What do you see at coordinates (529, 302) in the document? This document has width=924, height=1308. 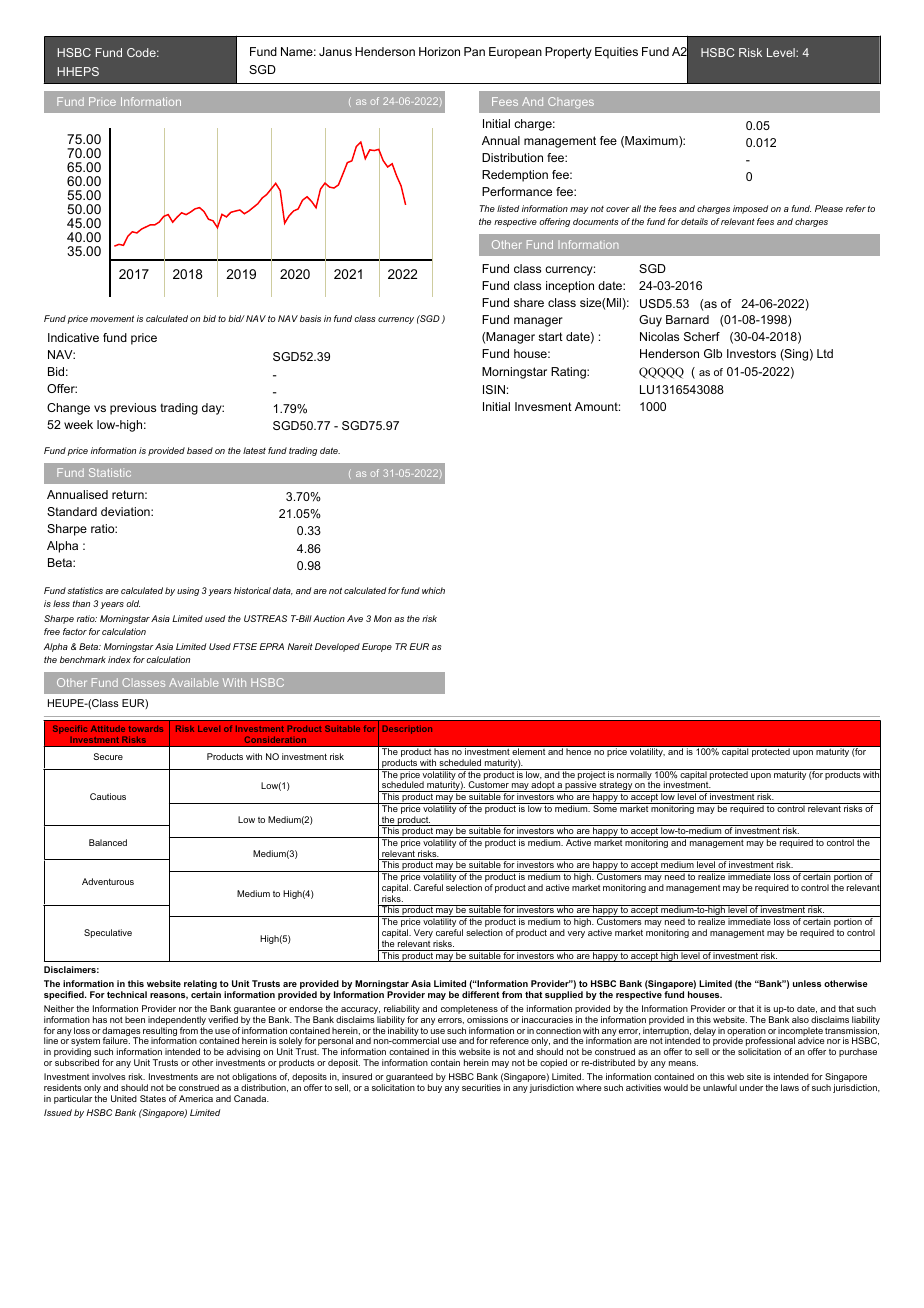 I see `share` at bounding box center [529, 302].
